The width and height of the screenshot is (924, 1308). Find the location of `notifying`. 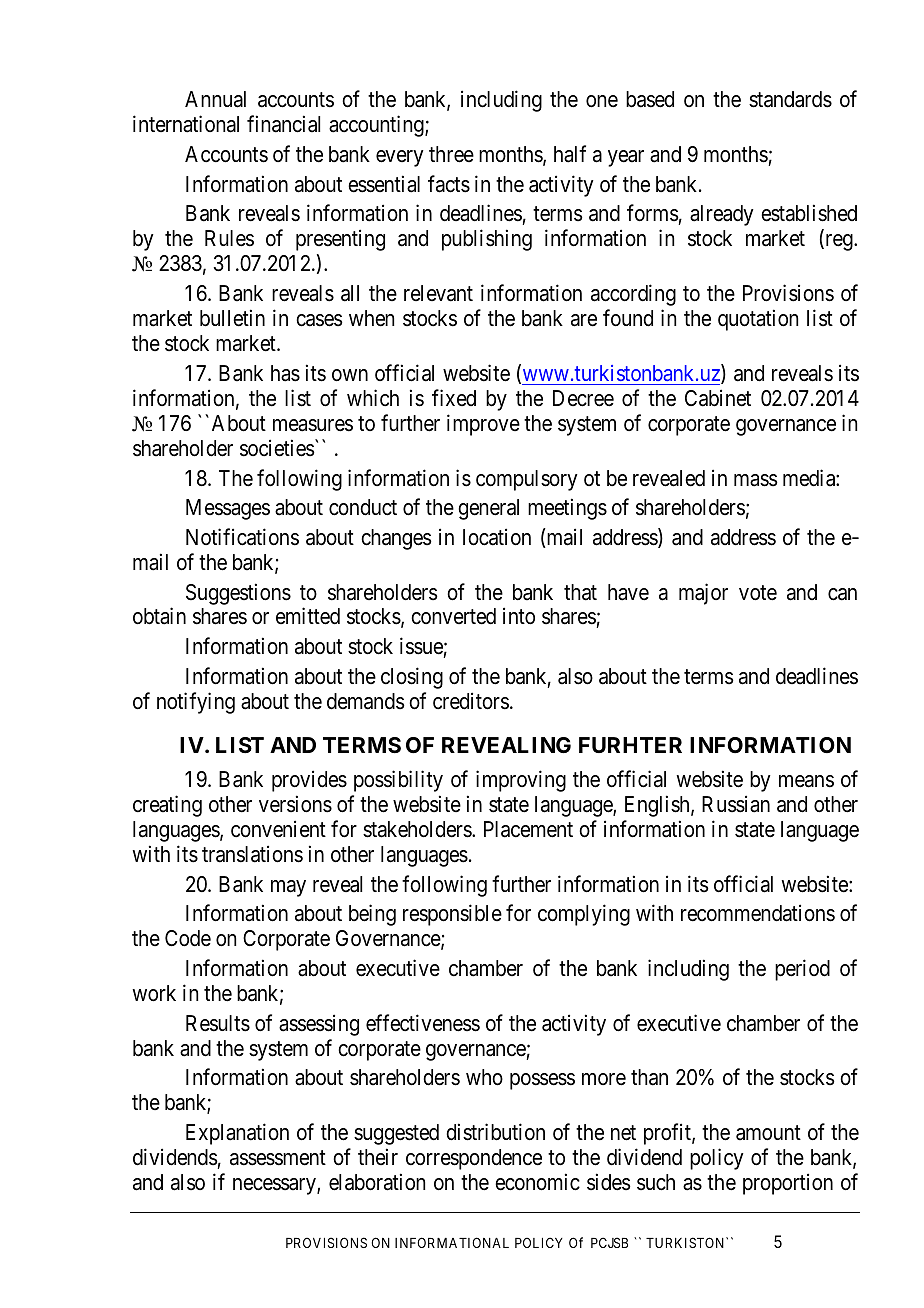

notifying is located at coordinates (196, 703).
